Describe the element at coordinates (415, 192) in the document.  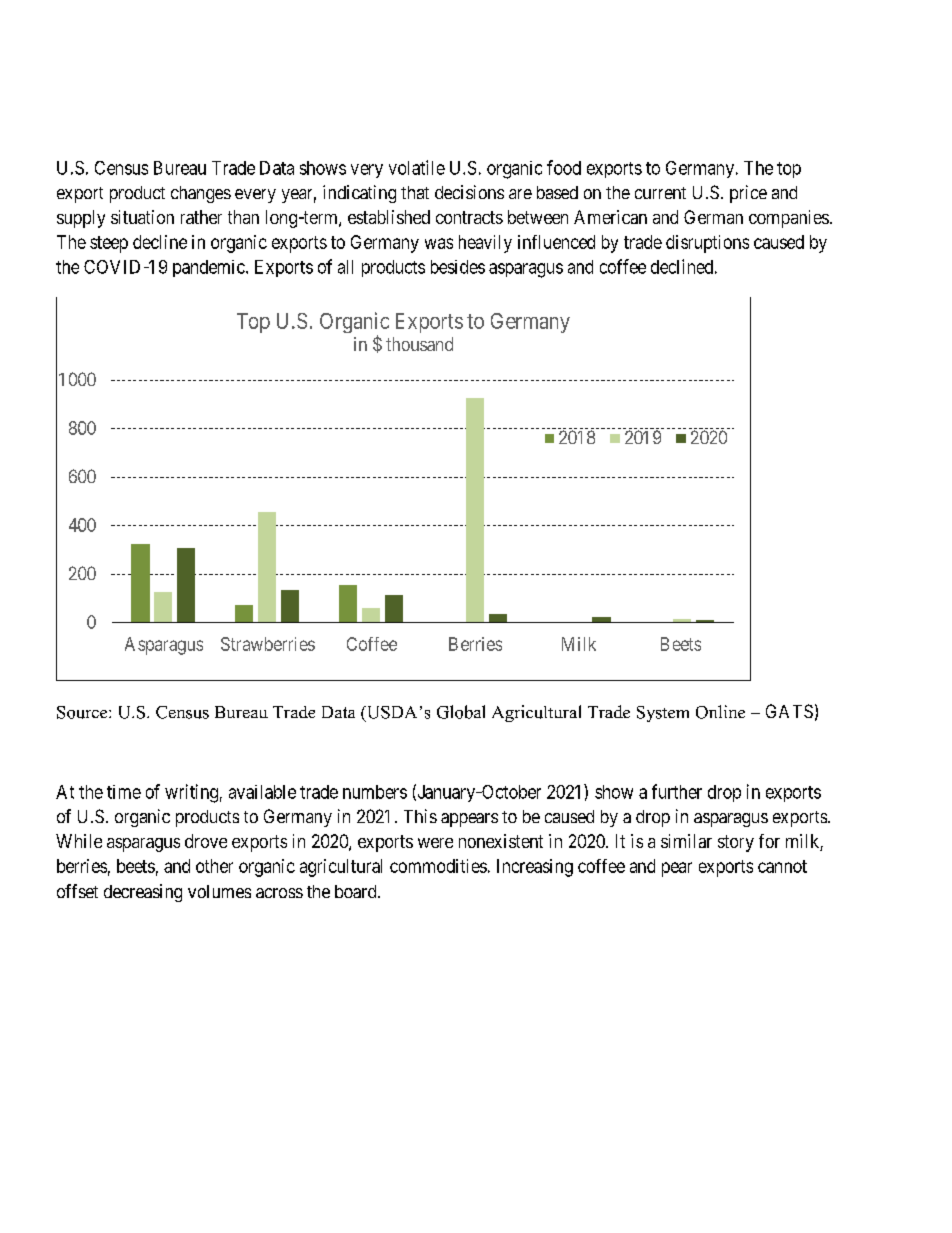
I see `that` at that location.
